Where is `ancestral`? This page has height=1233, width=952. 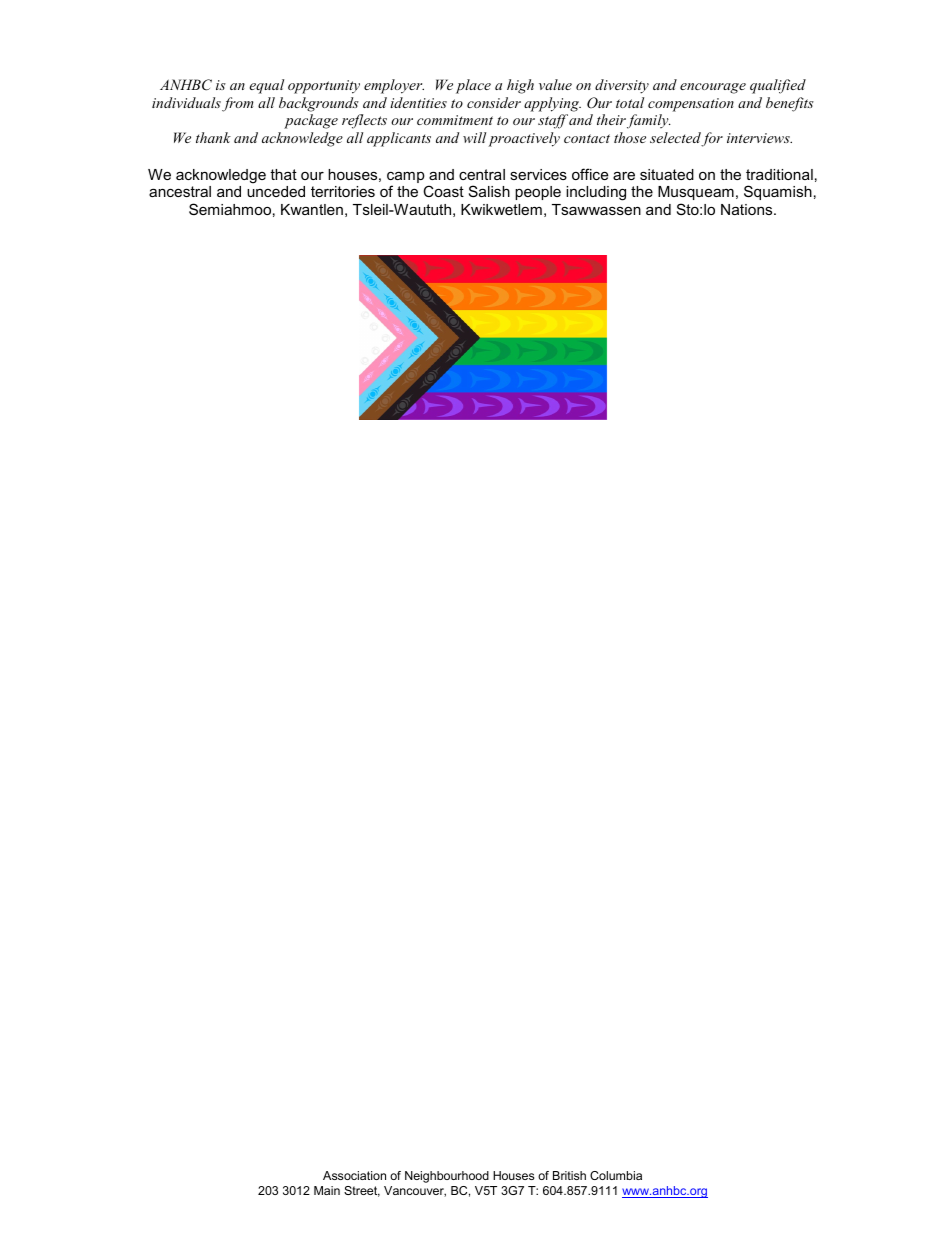
ancestral is located at coordinates (180, 191).
